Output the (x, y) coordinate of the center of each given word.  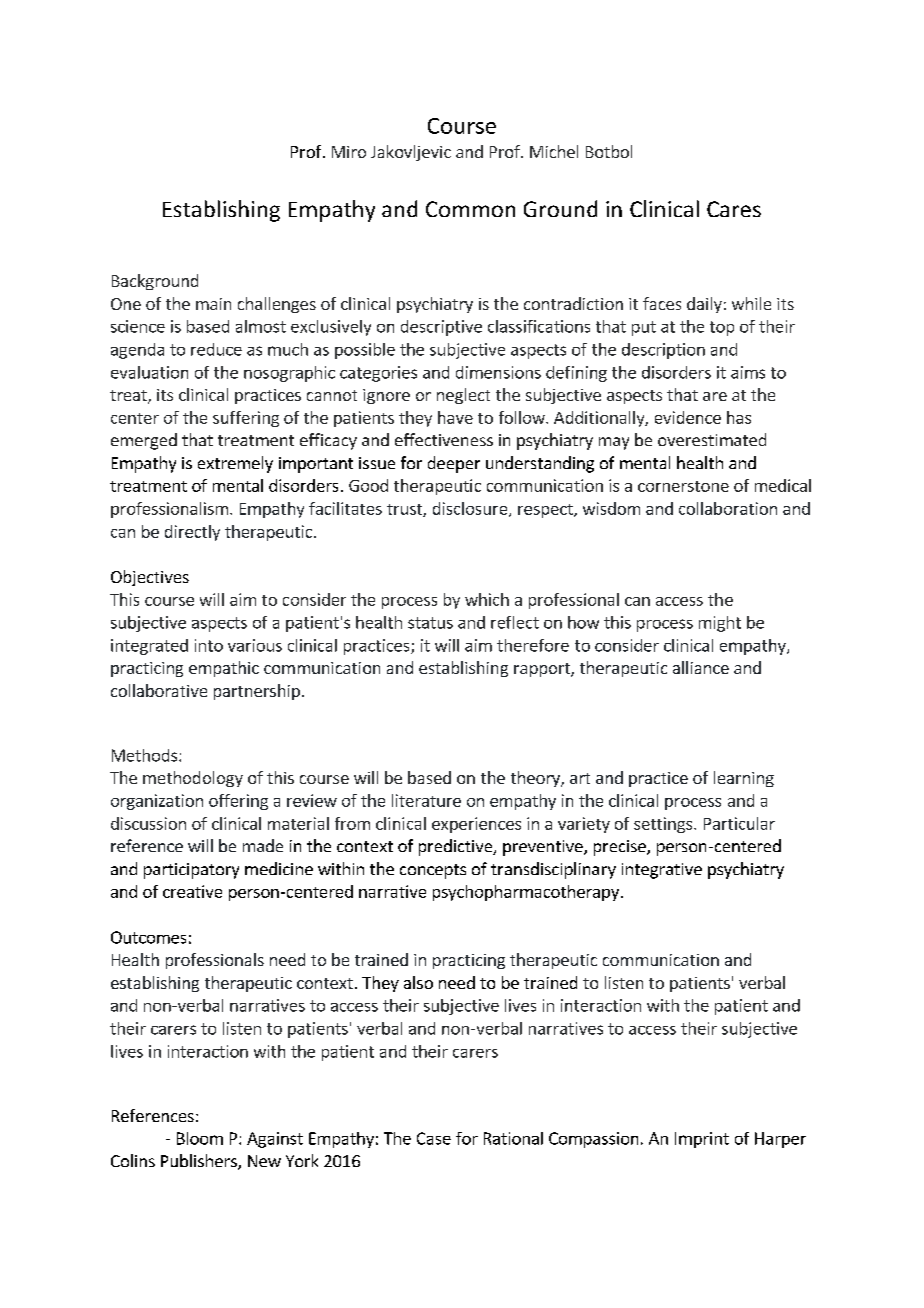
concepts (433, 871)
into (209, 645)
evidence (688, 417)
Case (434, 1138)
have (455, 417)
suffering (246, 419)
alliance (701, 667)
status (430, 623)
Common (470, 209)
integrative (662, 871)
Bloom (200, 1138)
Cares (734, 209)
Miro (349, 152)
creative (192, 891)
